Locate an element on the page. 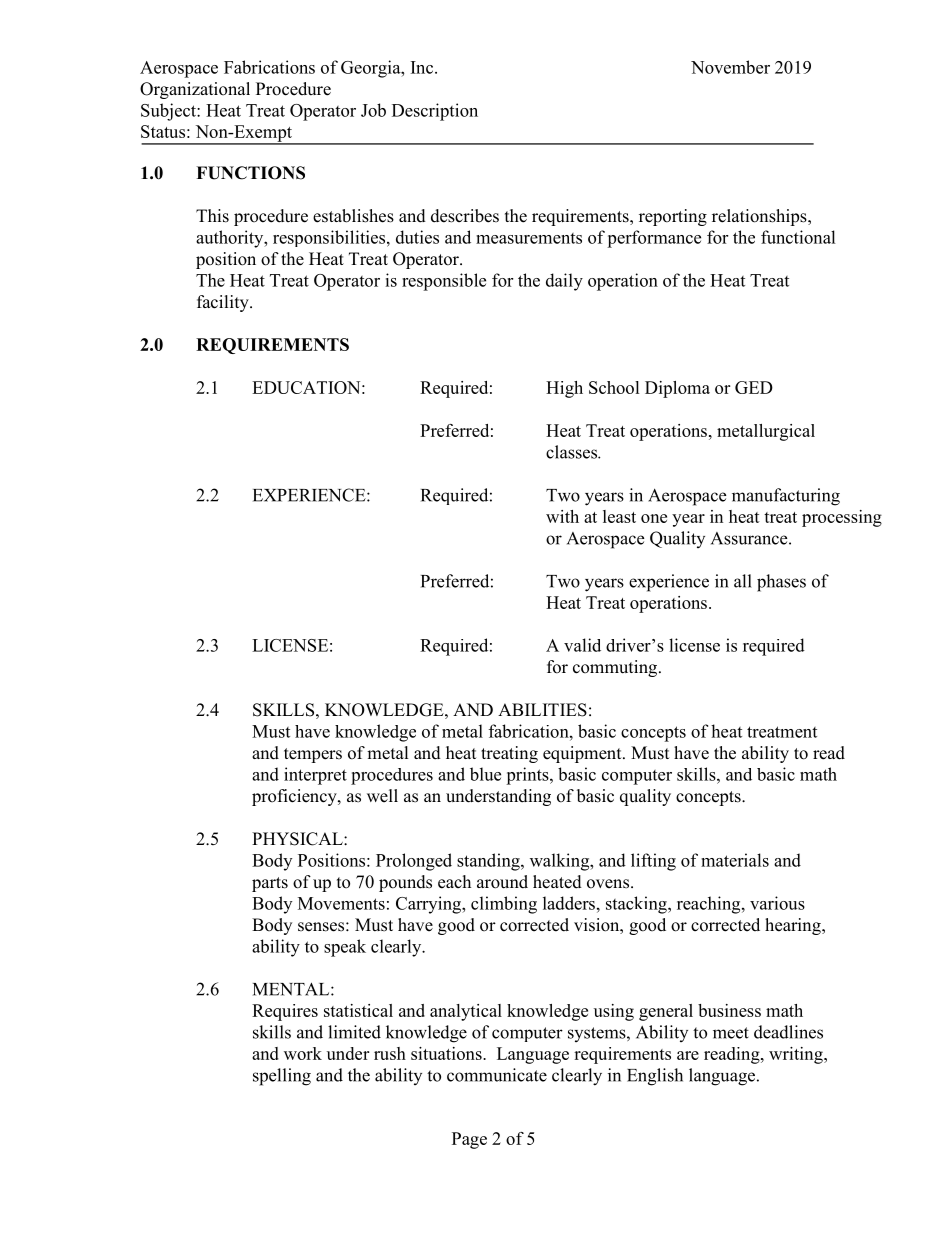  valid is located at coordinates (582, 645).
